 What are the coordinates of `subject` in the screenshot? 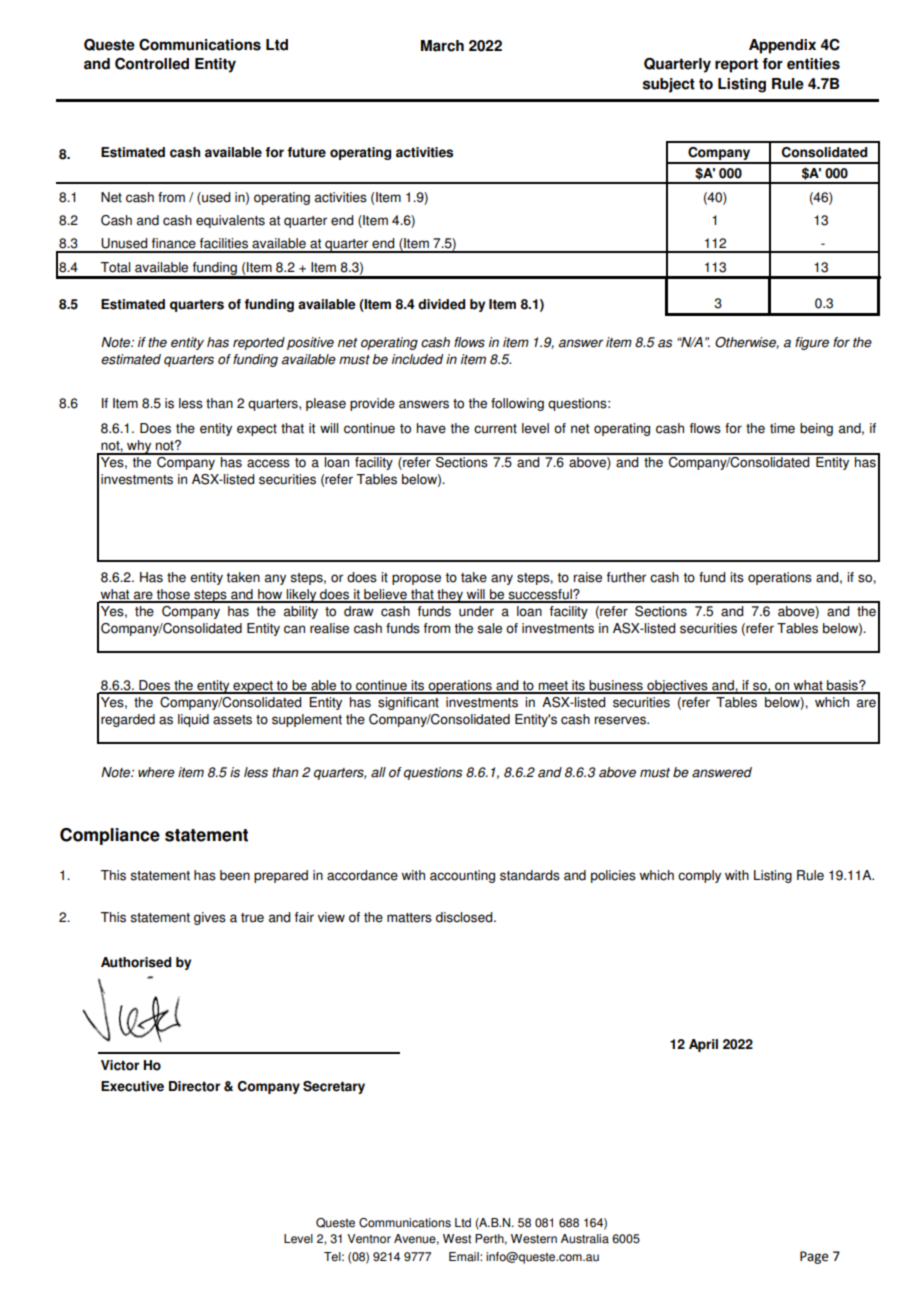 It's located at (669, 85).
